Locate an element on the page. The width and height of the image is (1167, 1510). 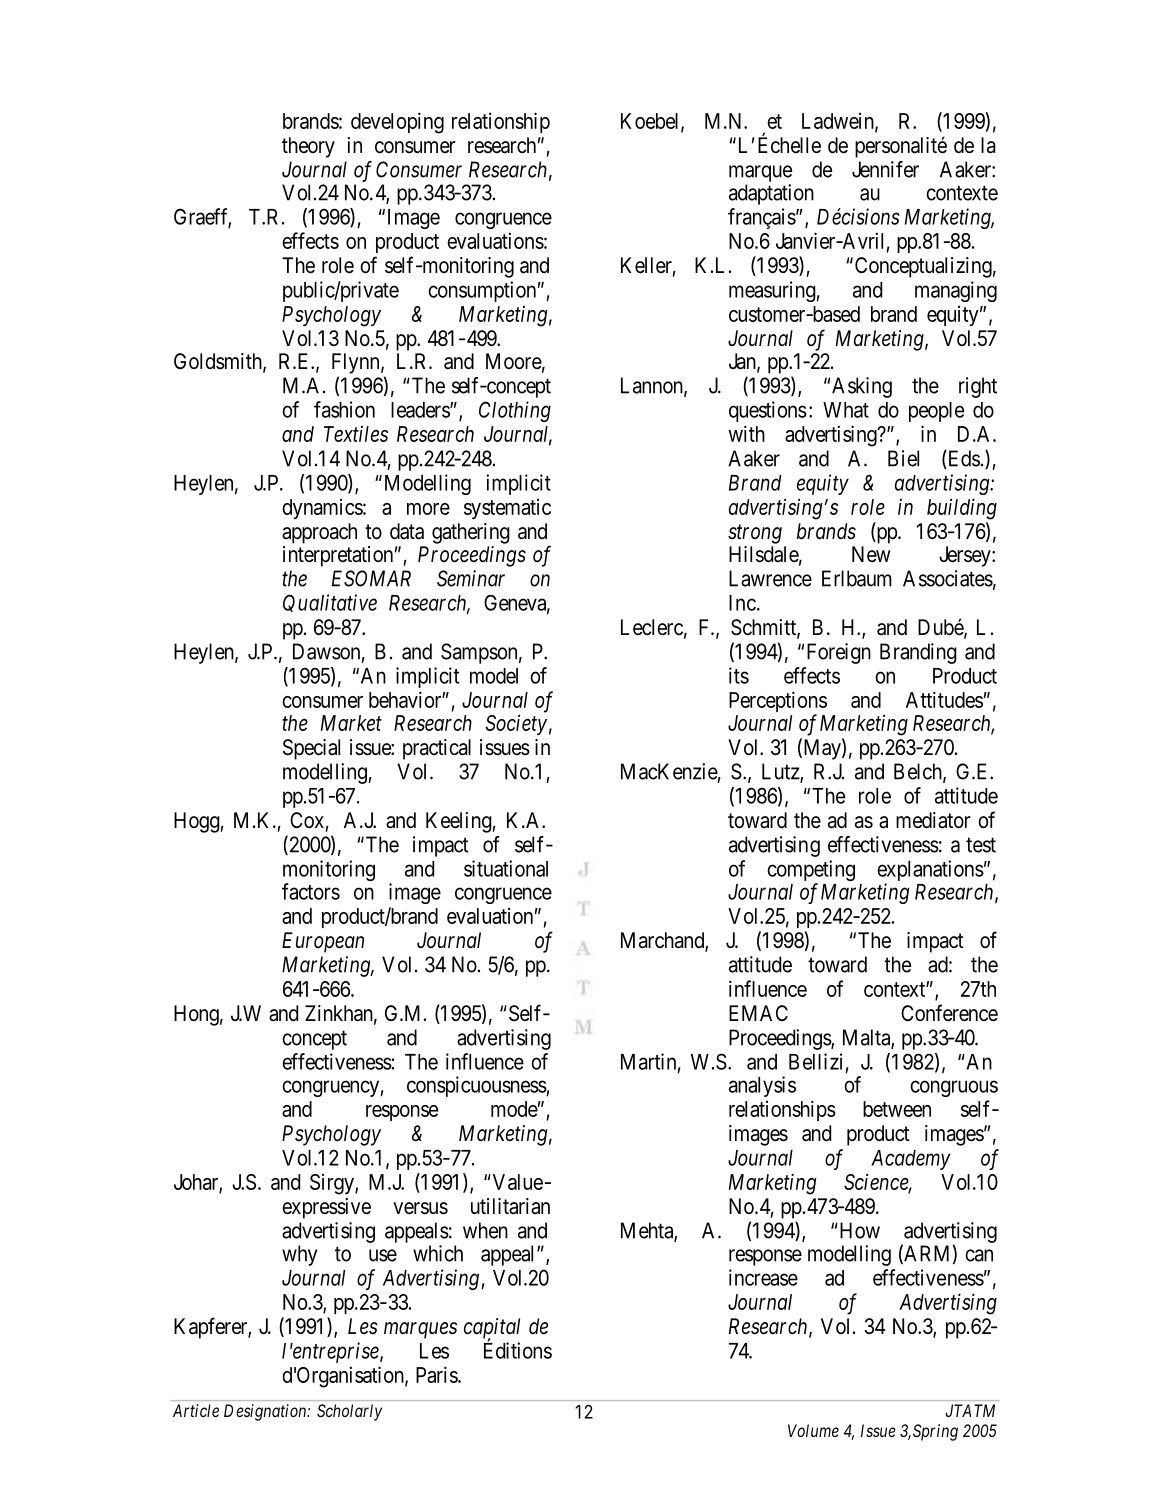
theory is located at coordinates (308, 147).
